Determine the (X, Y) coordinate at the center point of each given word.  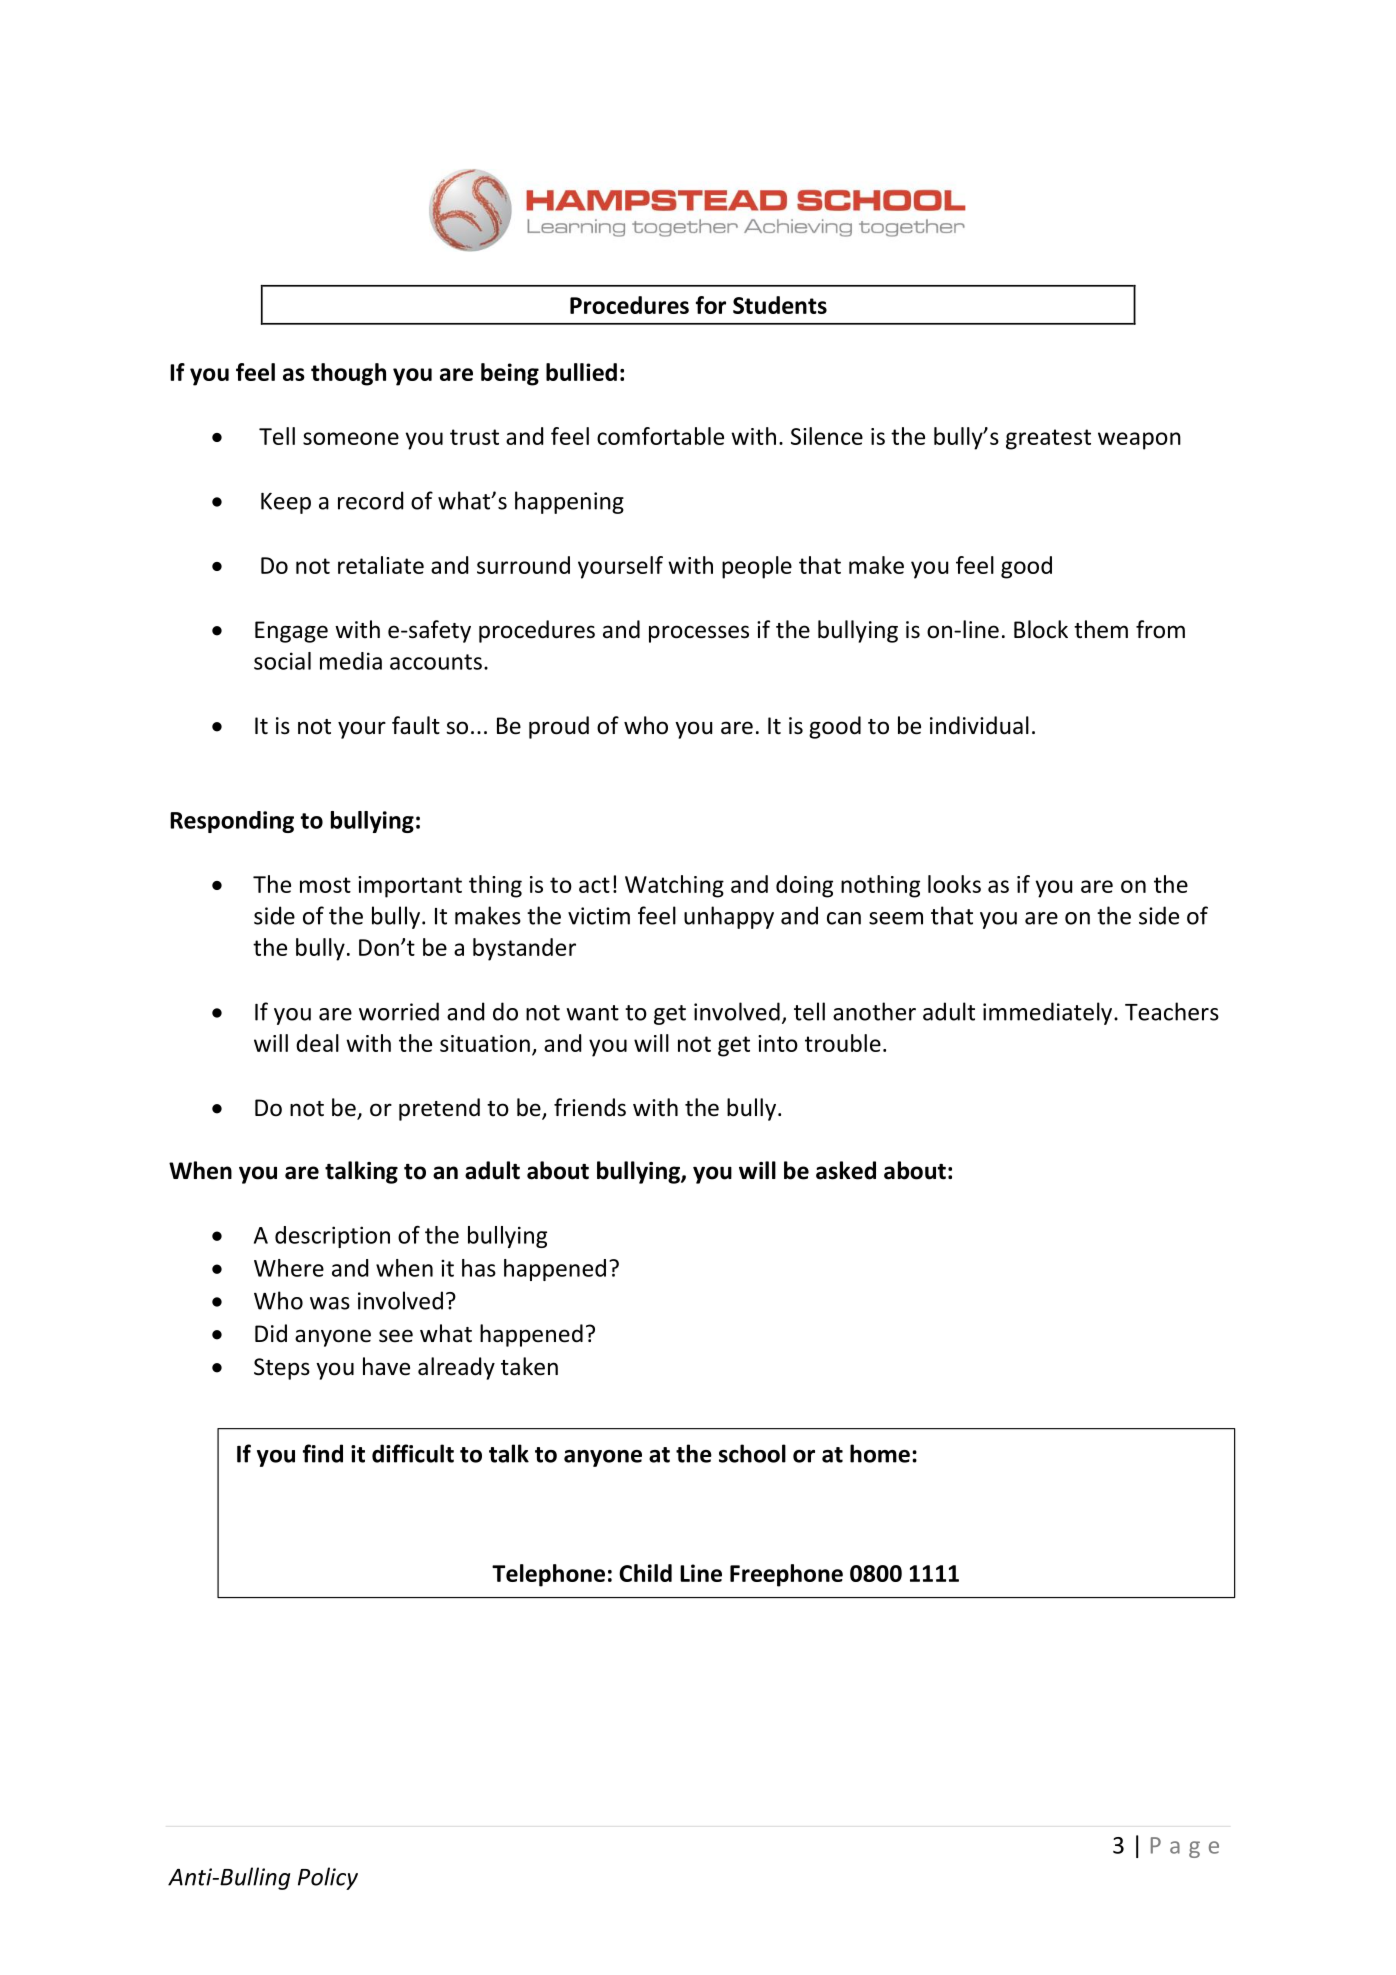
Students (780, 305)
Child (645, 1573)
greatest (1048, 439)
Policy (328, 1878)
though (348, 374)
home (880, 1453)
